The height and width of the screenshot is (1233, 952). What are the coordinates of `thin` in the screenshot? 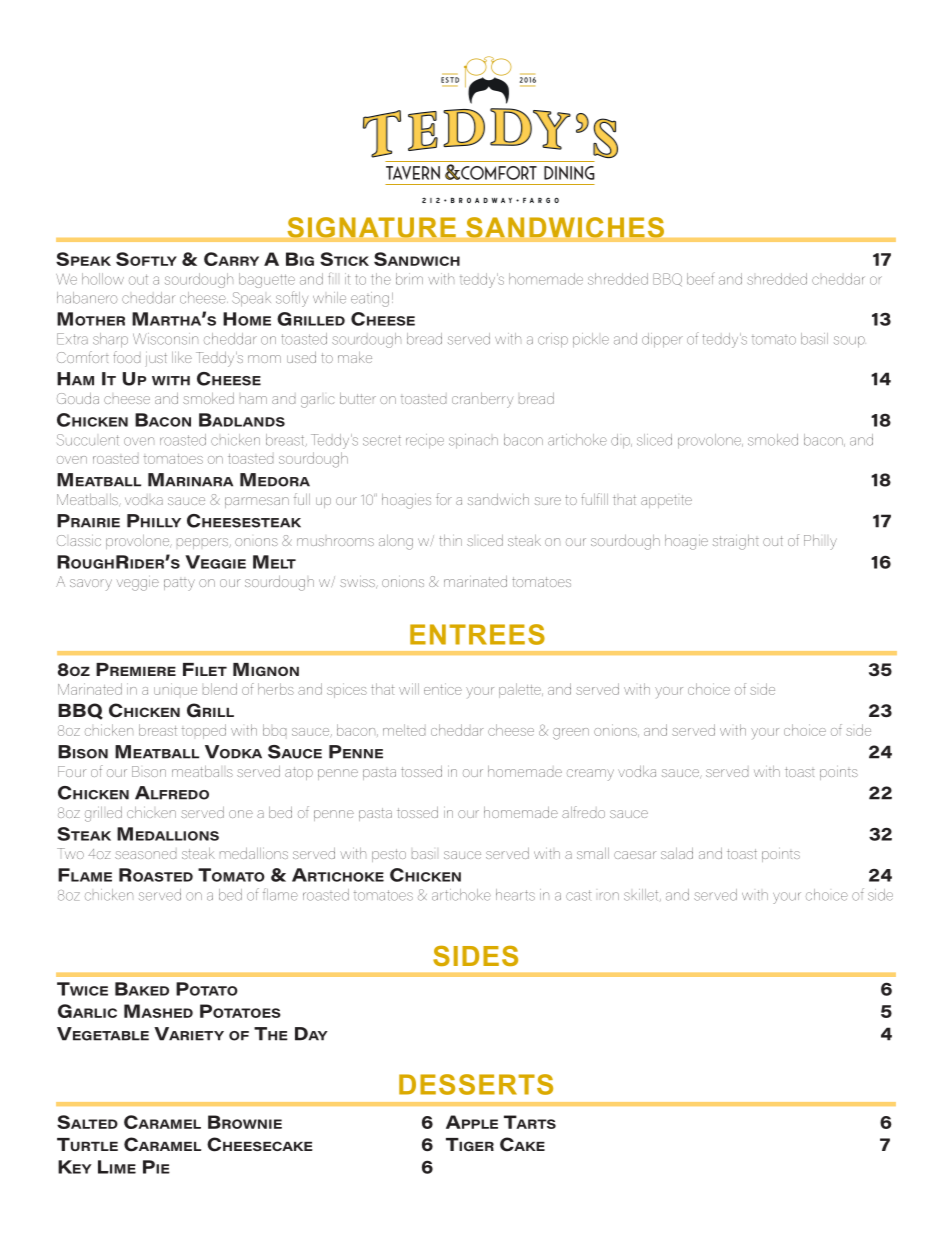 It's located at (450, 540).
